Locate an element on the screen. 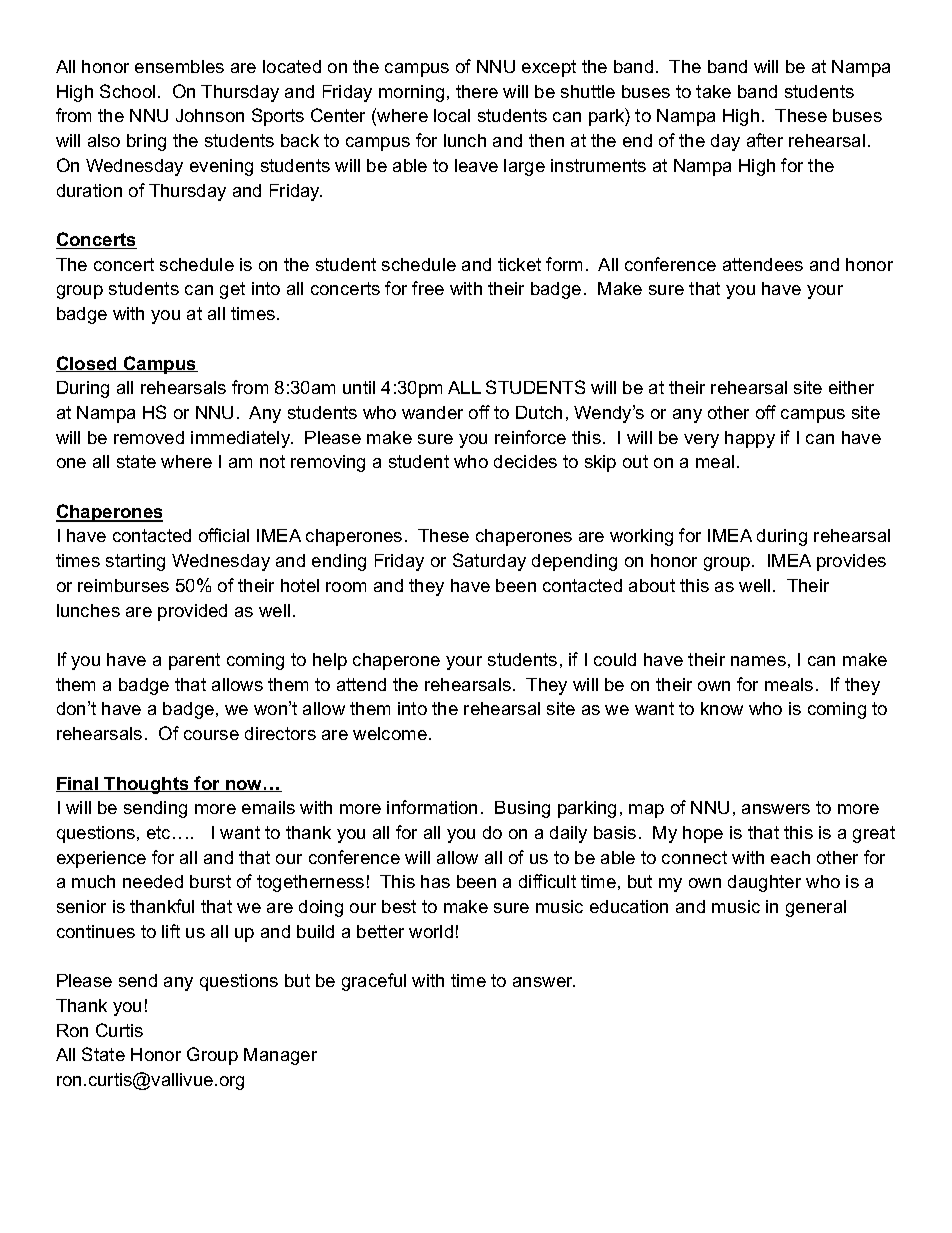  graceful is located at coordinates (374, 982).
